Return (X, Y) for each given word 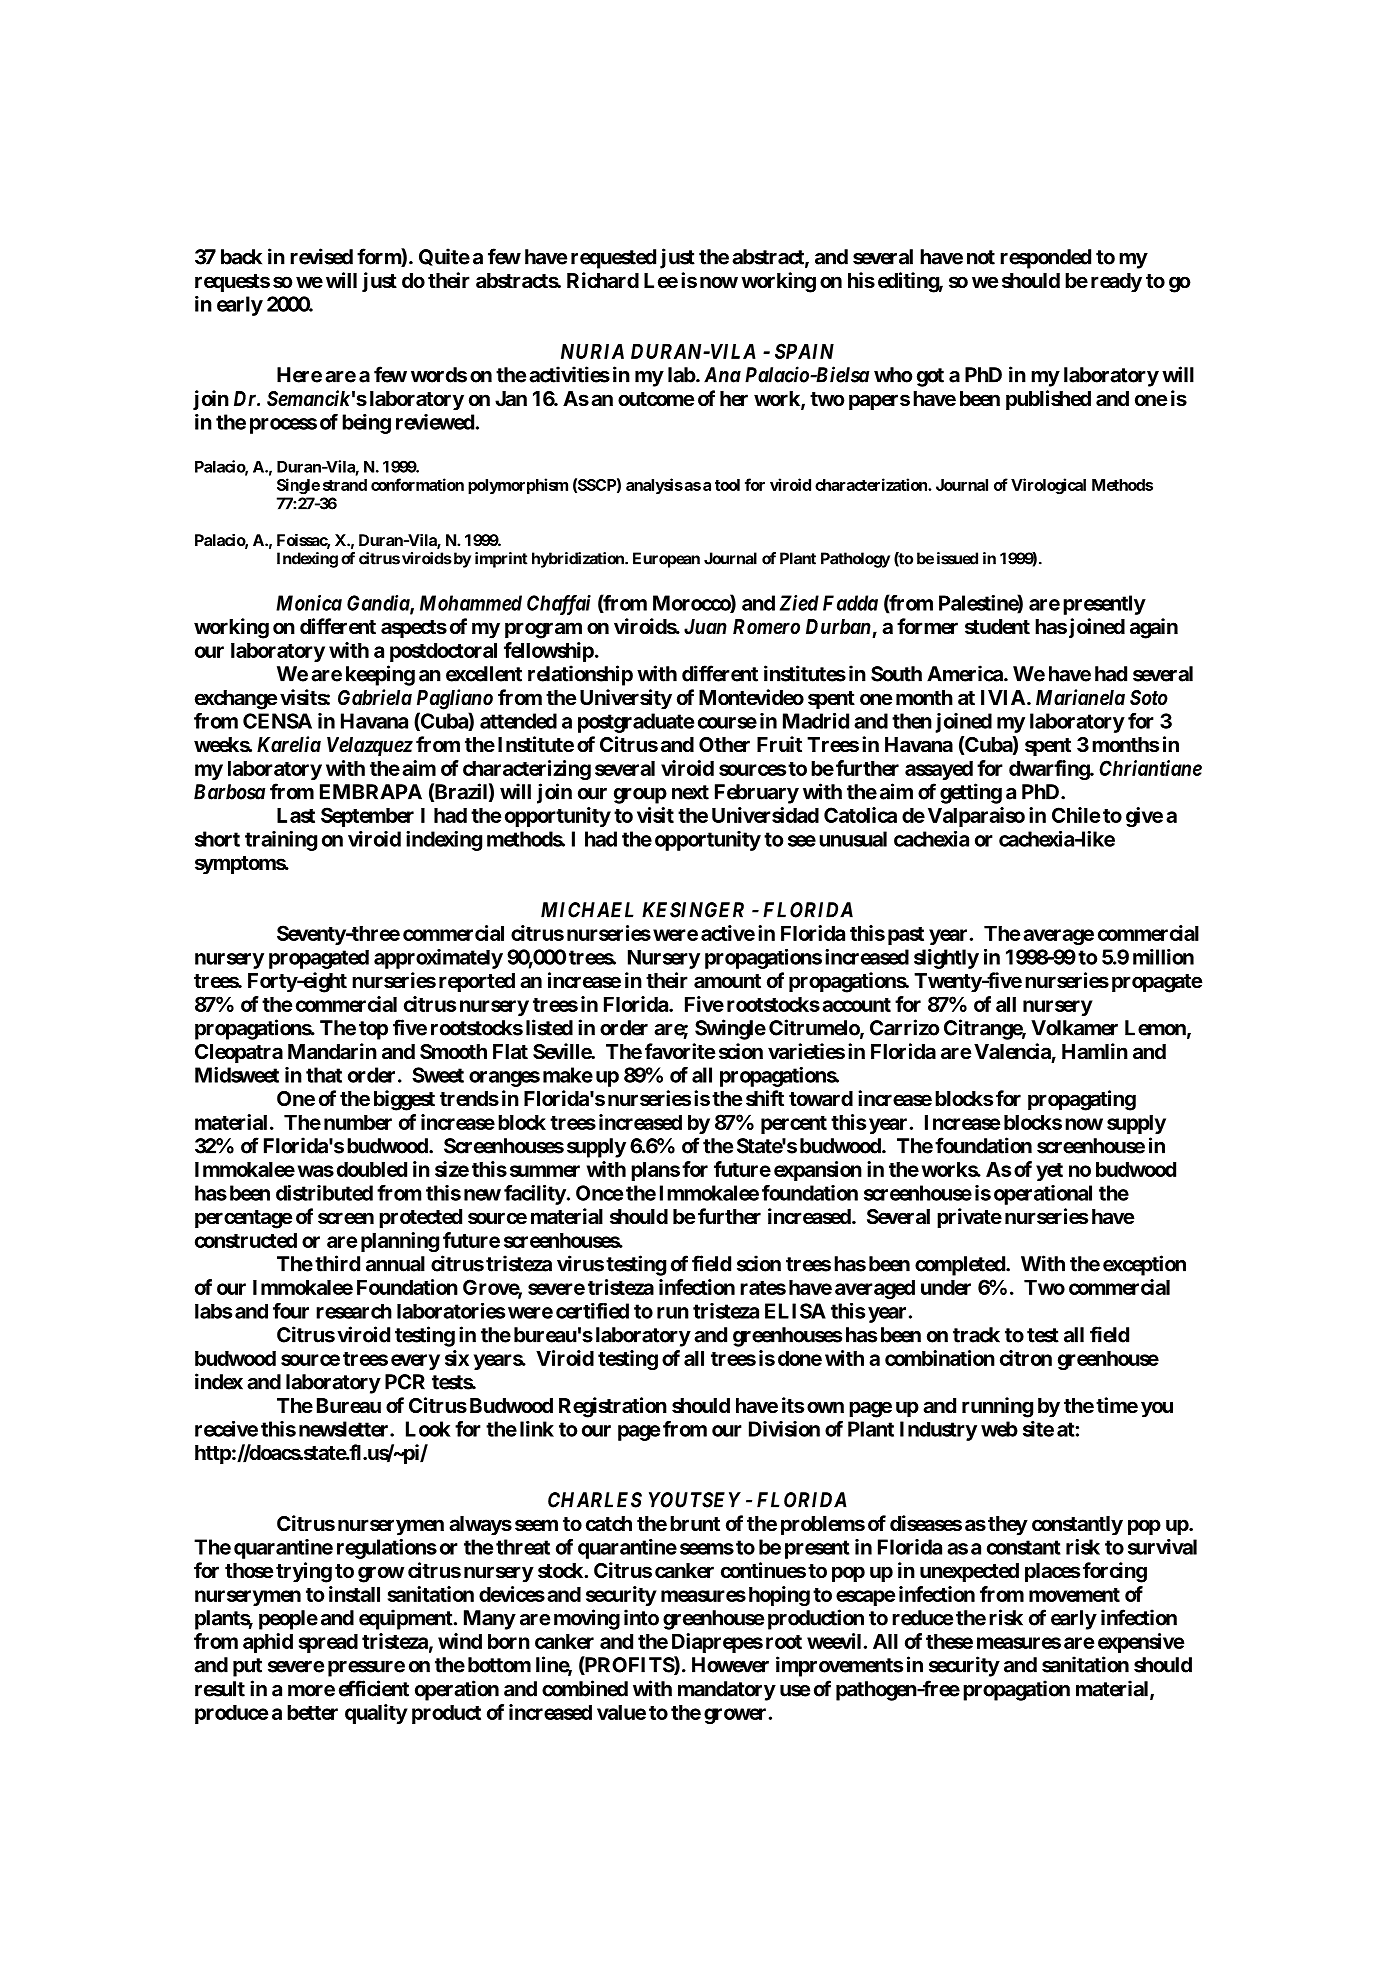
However (730, 1665)
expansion (818, 1171)
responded (1045, 259)
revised (321, 256)
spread (328, 1643)
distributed (324, 1193)
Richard (603, 280)
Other (724, 744)
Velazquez (370, 746)
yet (1049, 1172)
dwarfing (1050, 770)
